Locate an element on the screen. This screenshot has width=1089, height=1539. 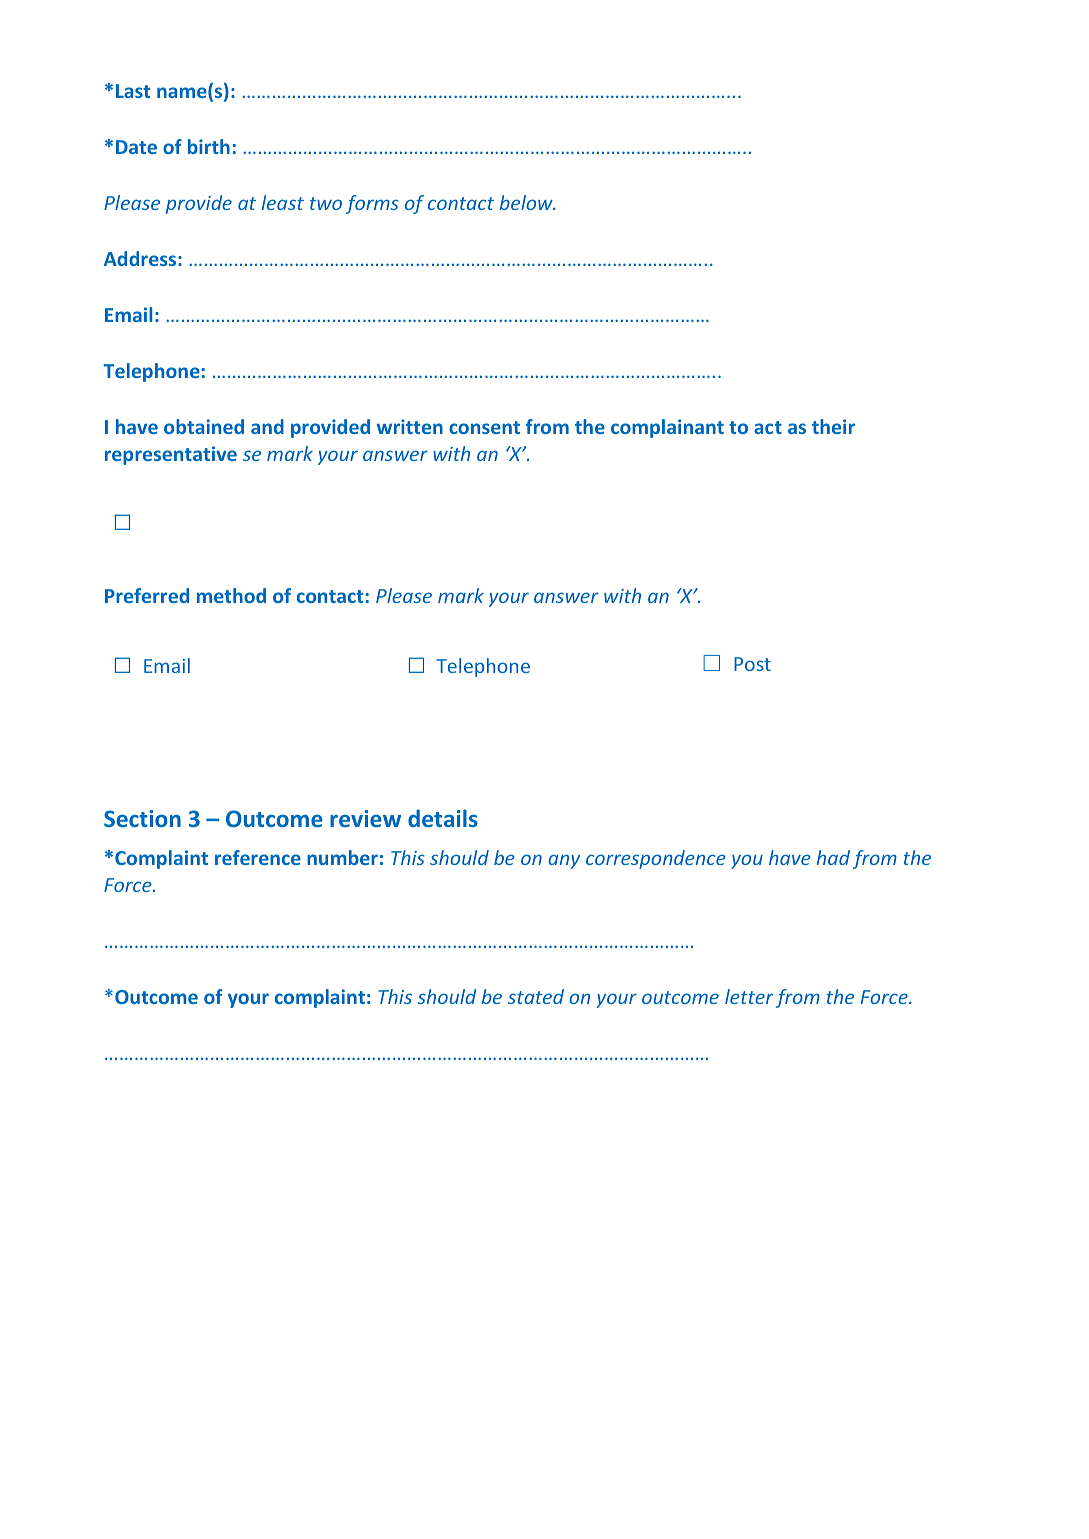
letter is located at coordinates (749, 996).
